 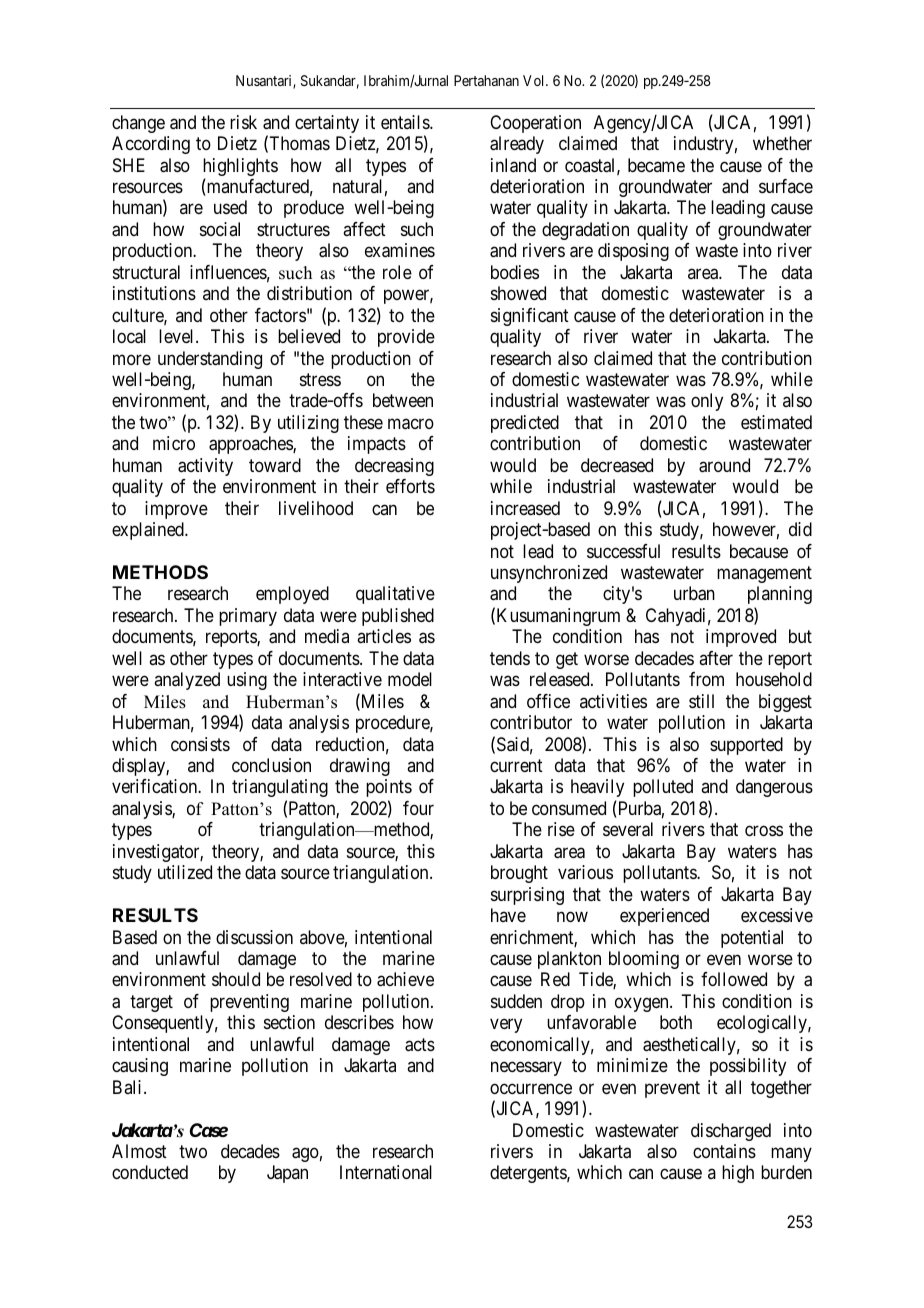 I want to click on provide, so click(x=406, y=338).
